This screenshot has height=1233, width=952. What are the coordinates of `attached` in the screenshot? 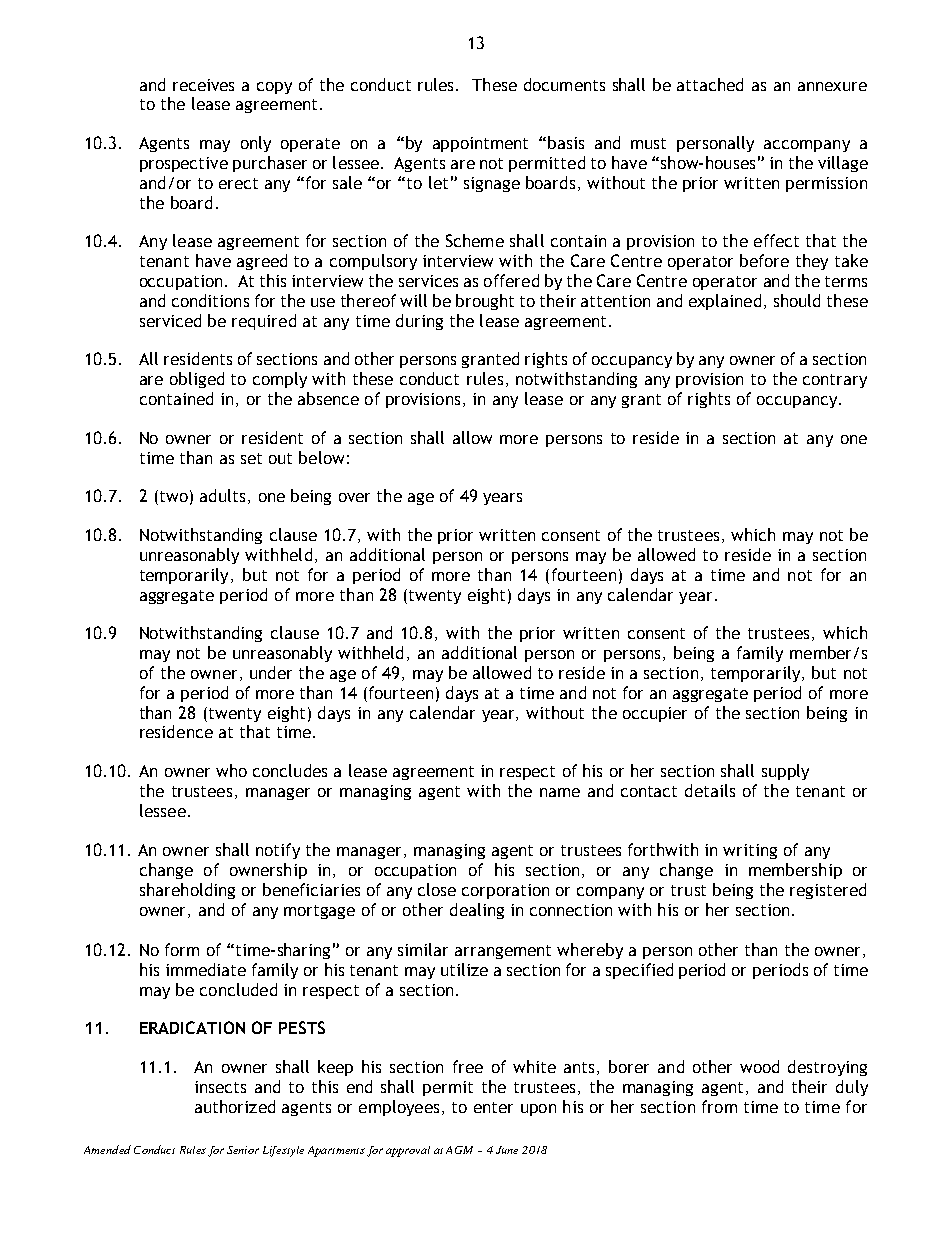 It's located at (710, 84).
